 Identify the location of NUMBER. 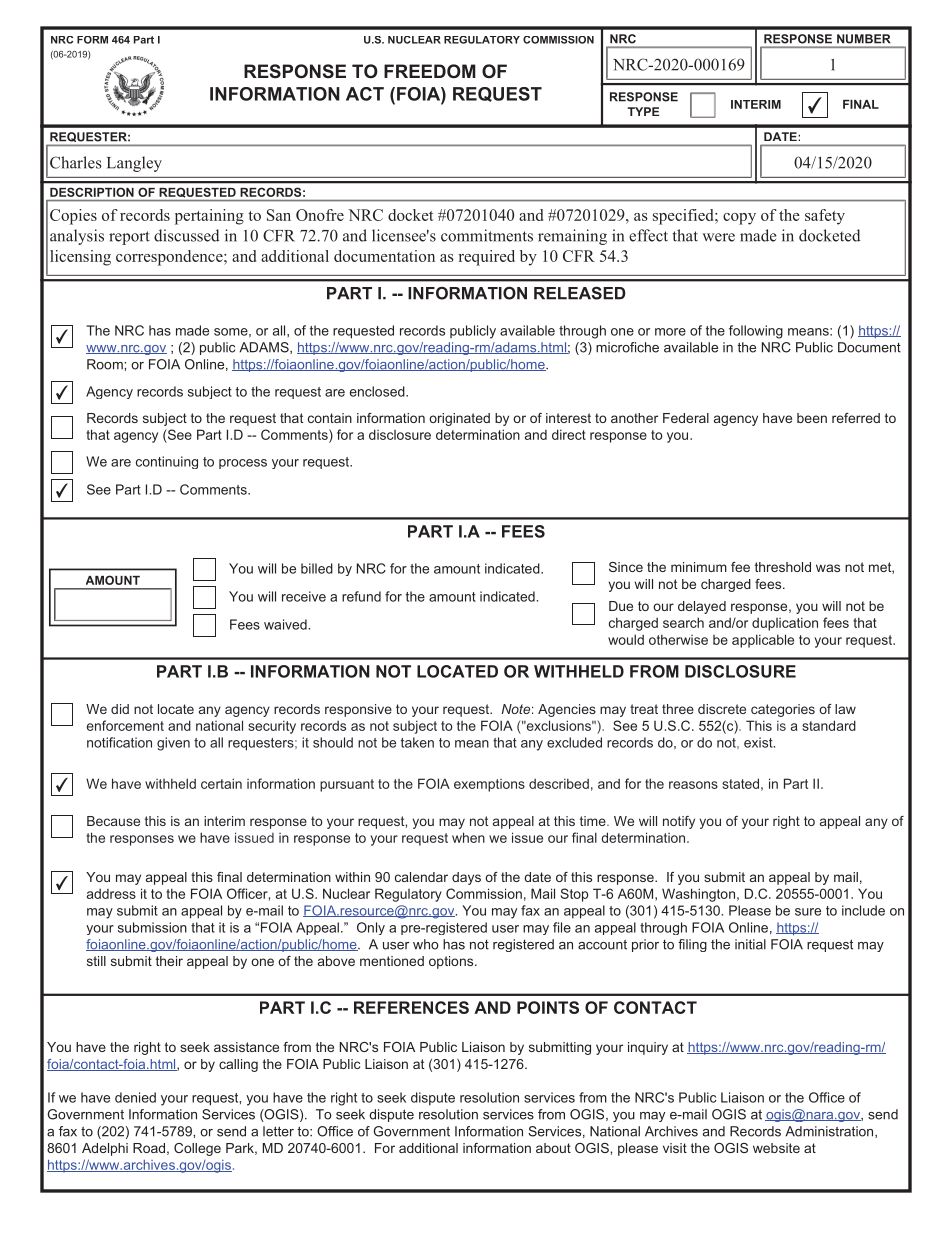
(863, 39).
